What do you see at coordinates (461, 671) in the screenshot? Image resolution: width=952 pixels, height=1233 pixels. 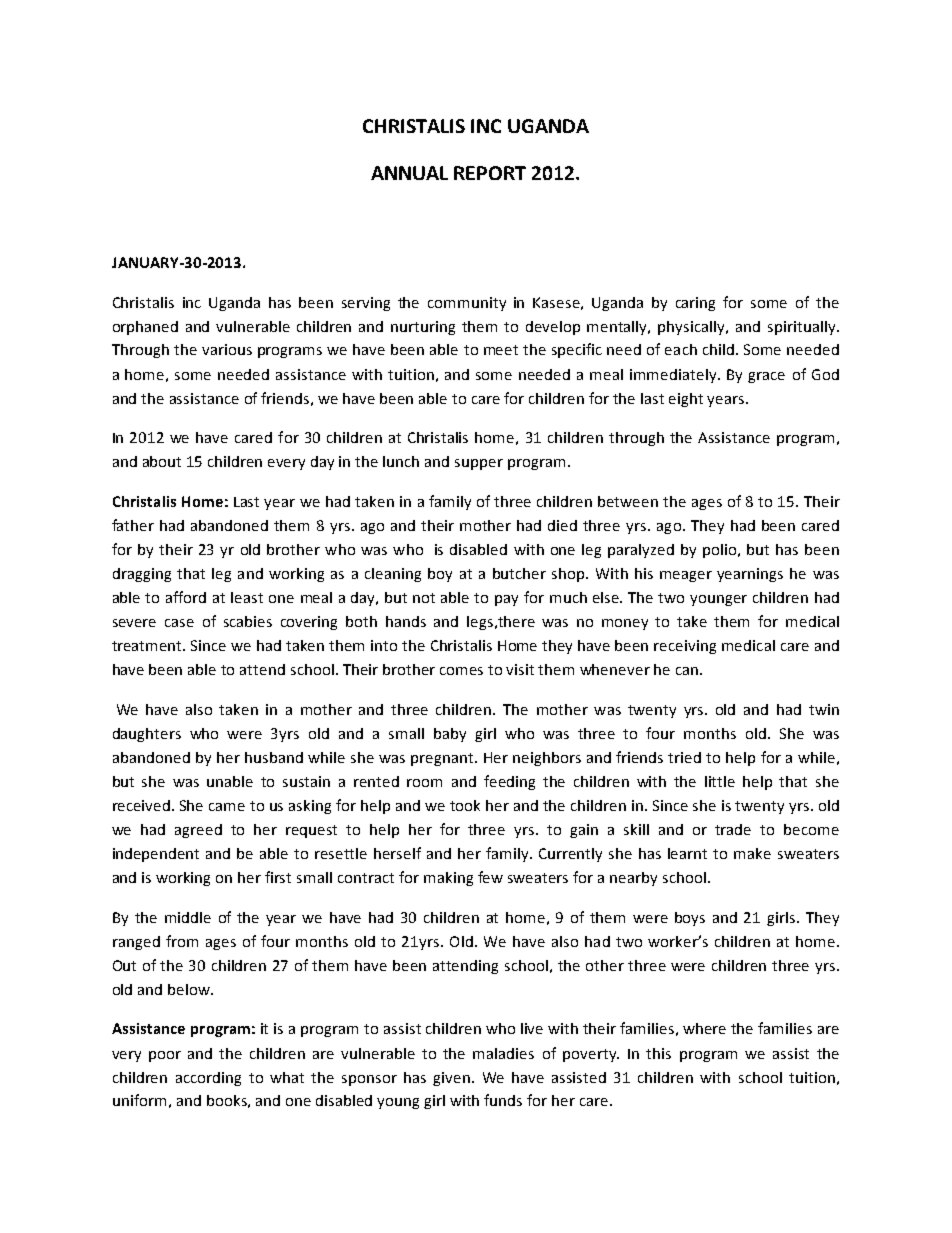 I see `comes` at bounding box center [461, 671].
